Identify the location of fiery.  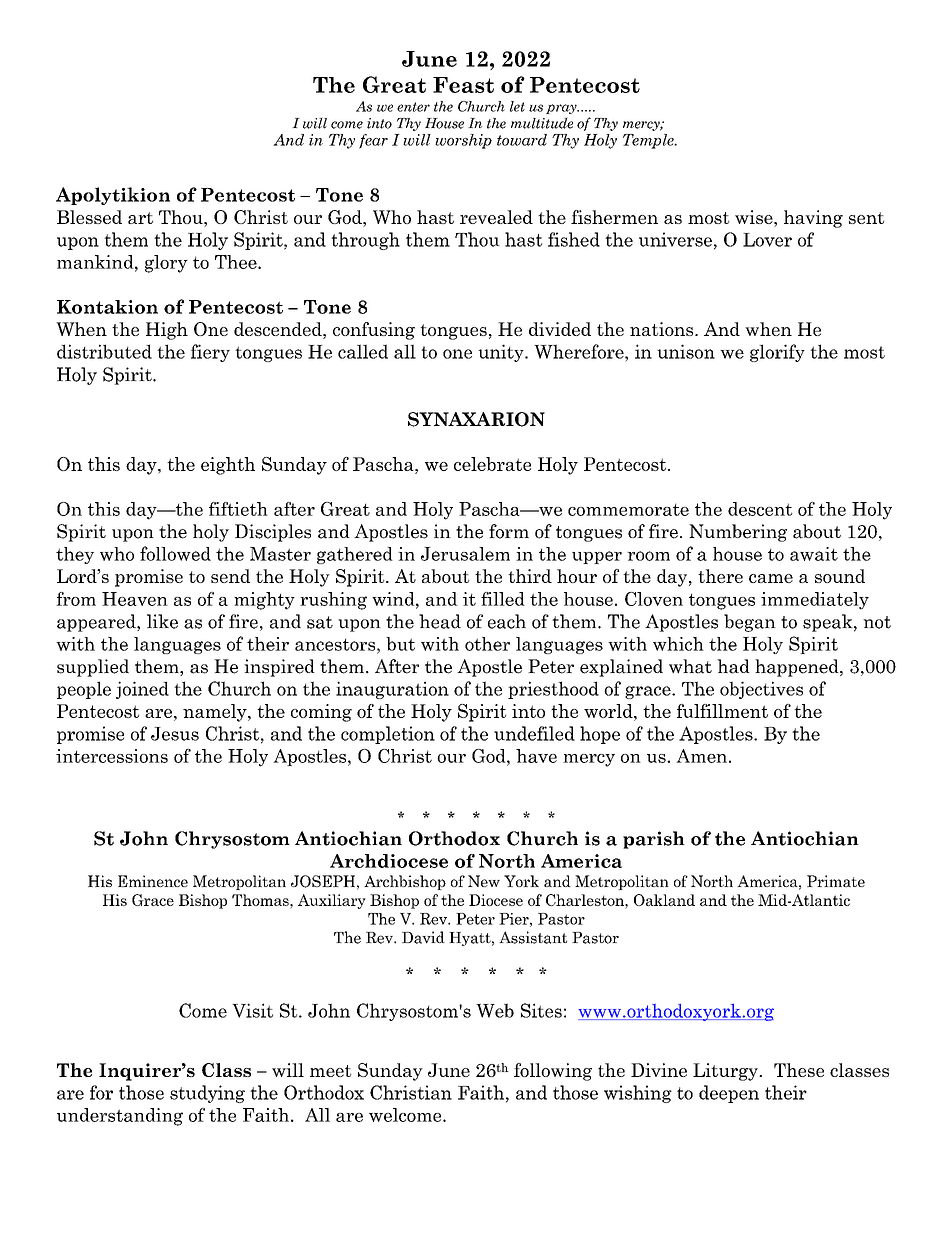
(210, 353).
